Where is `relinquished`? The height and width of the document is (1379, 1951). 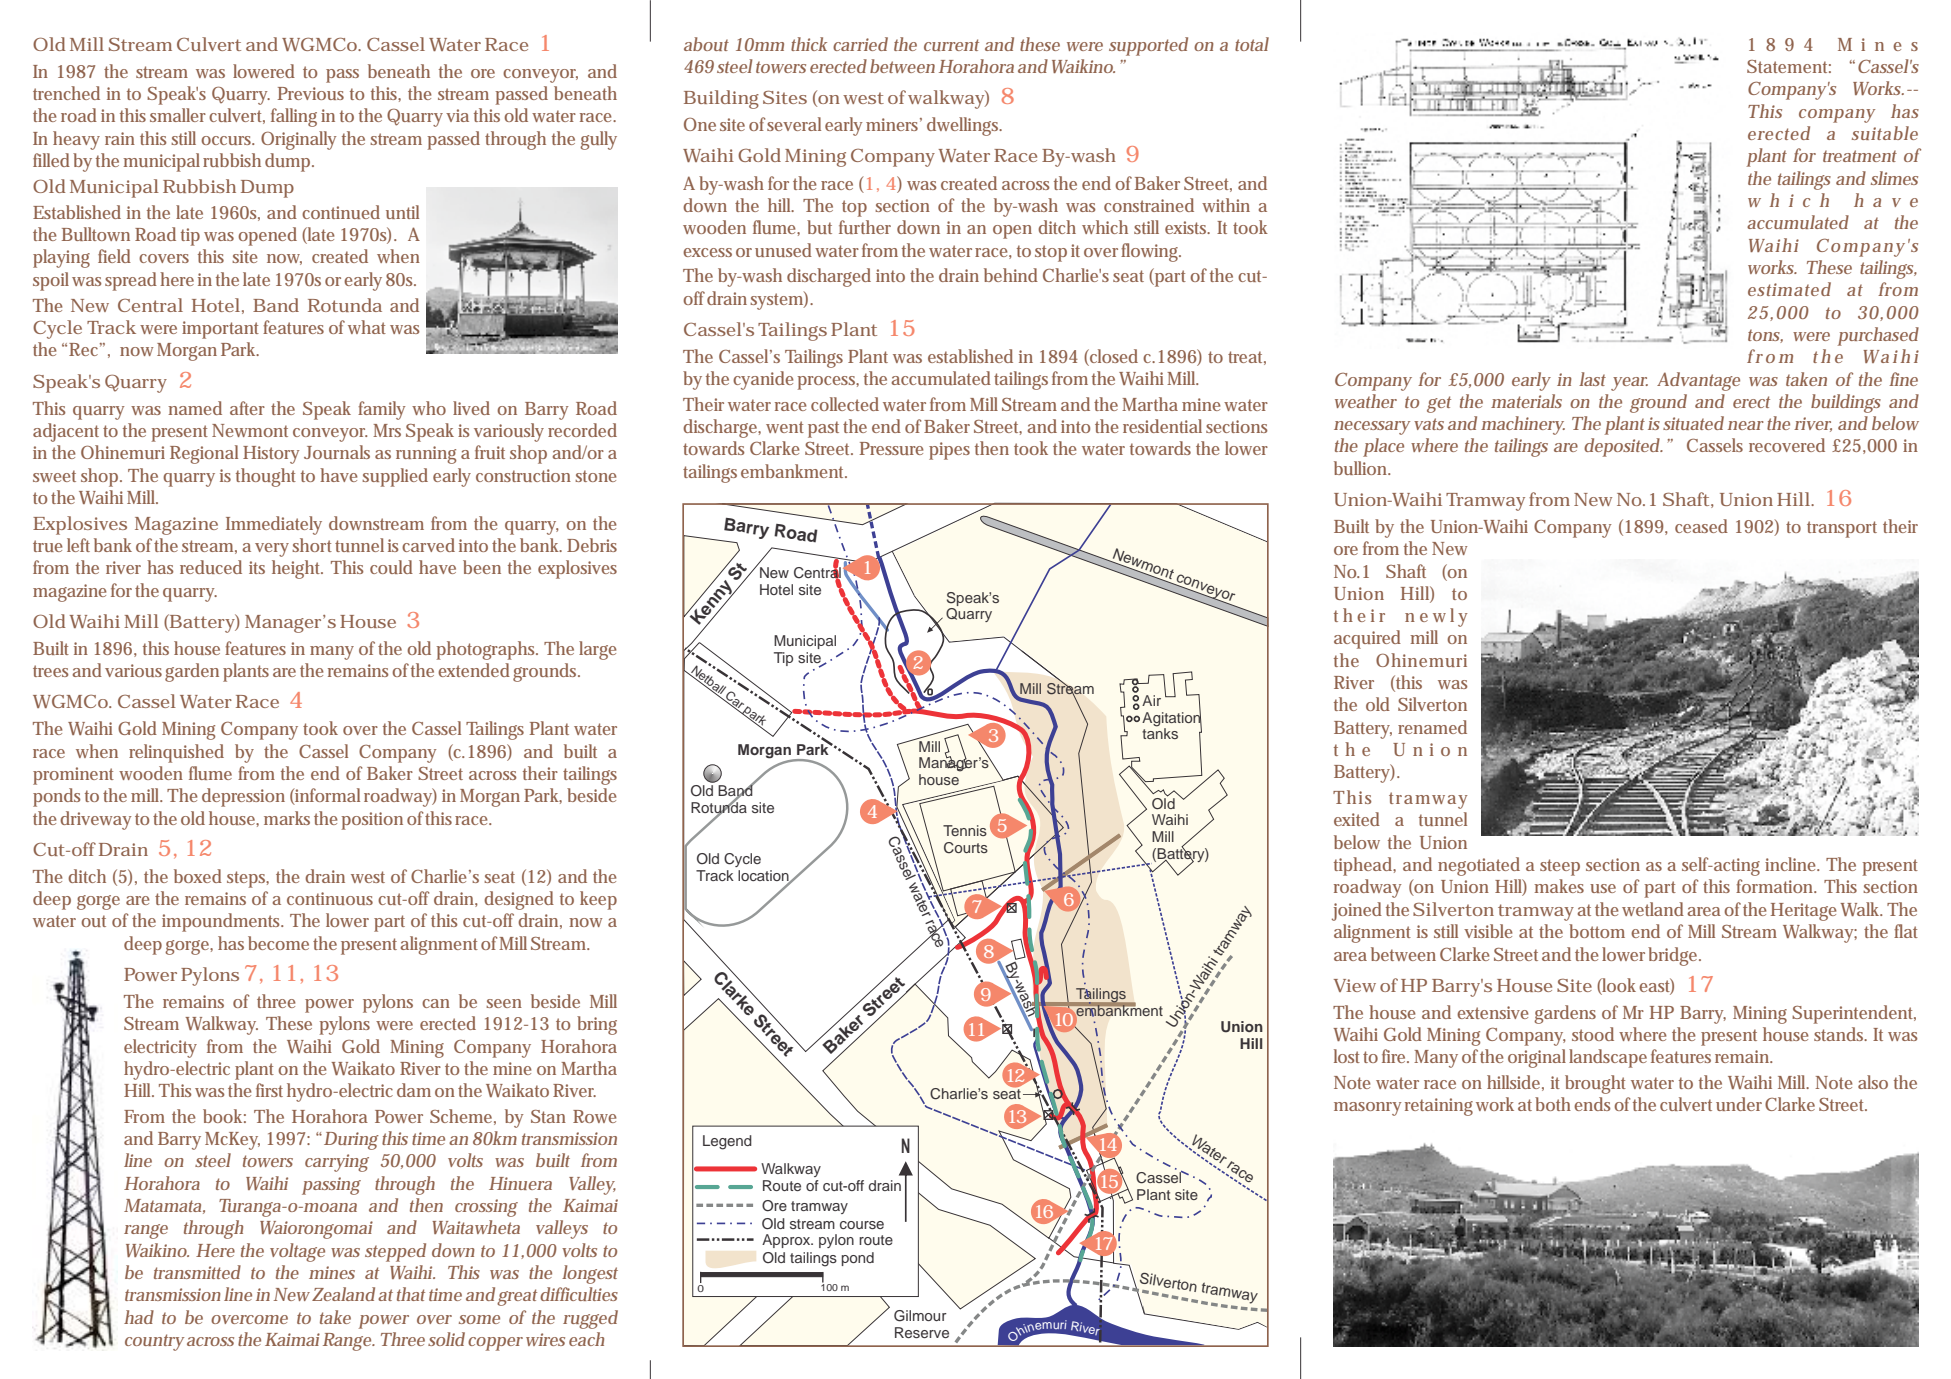 relinquished is located at coordinates (176, 753).
